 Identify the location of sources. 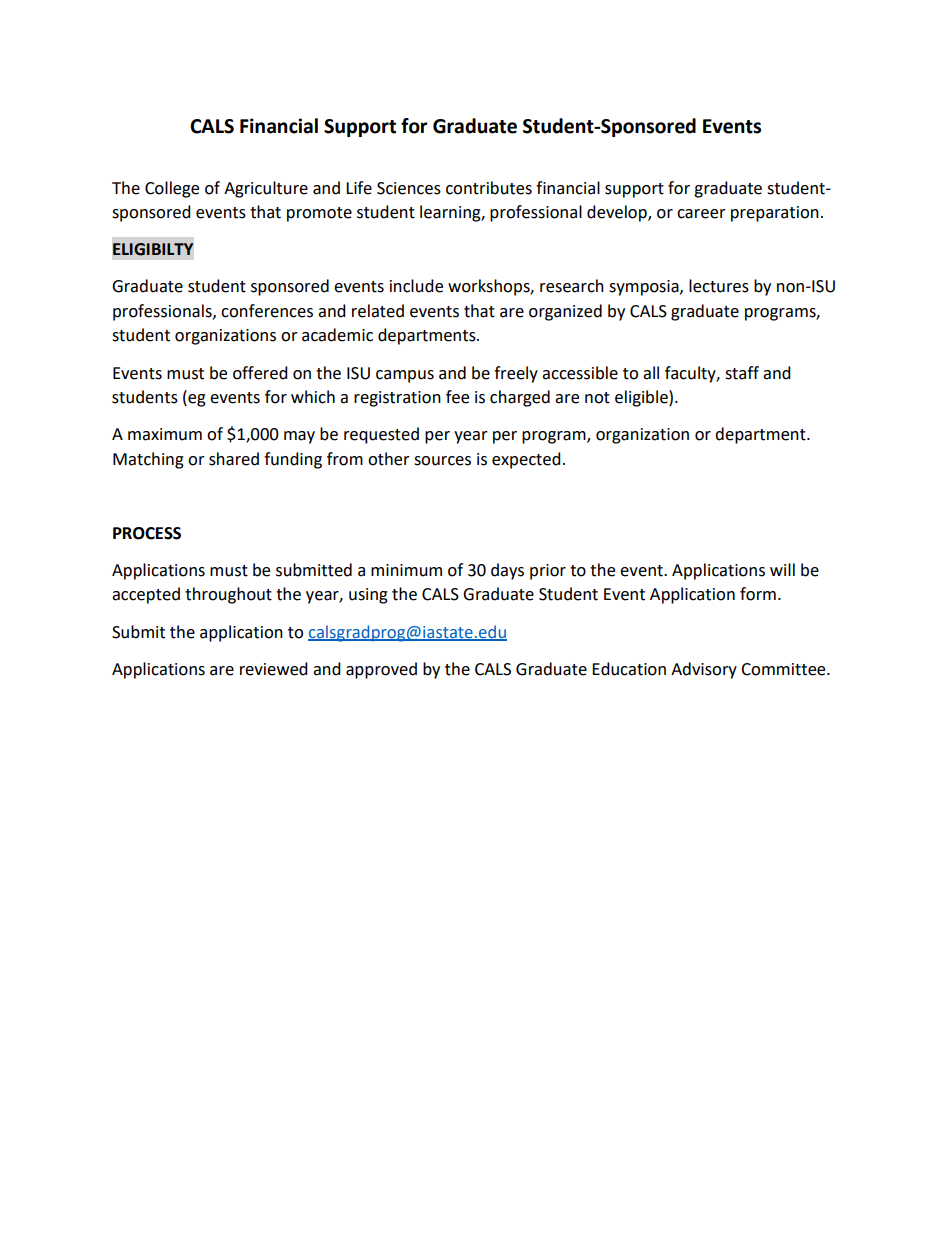
(442, 461).
